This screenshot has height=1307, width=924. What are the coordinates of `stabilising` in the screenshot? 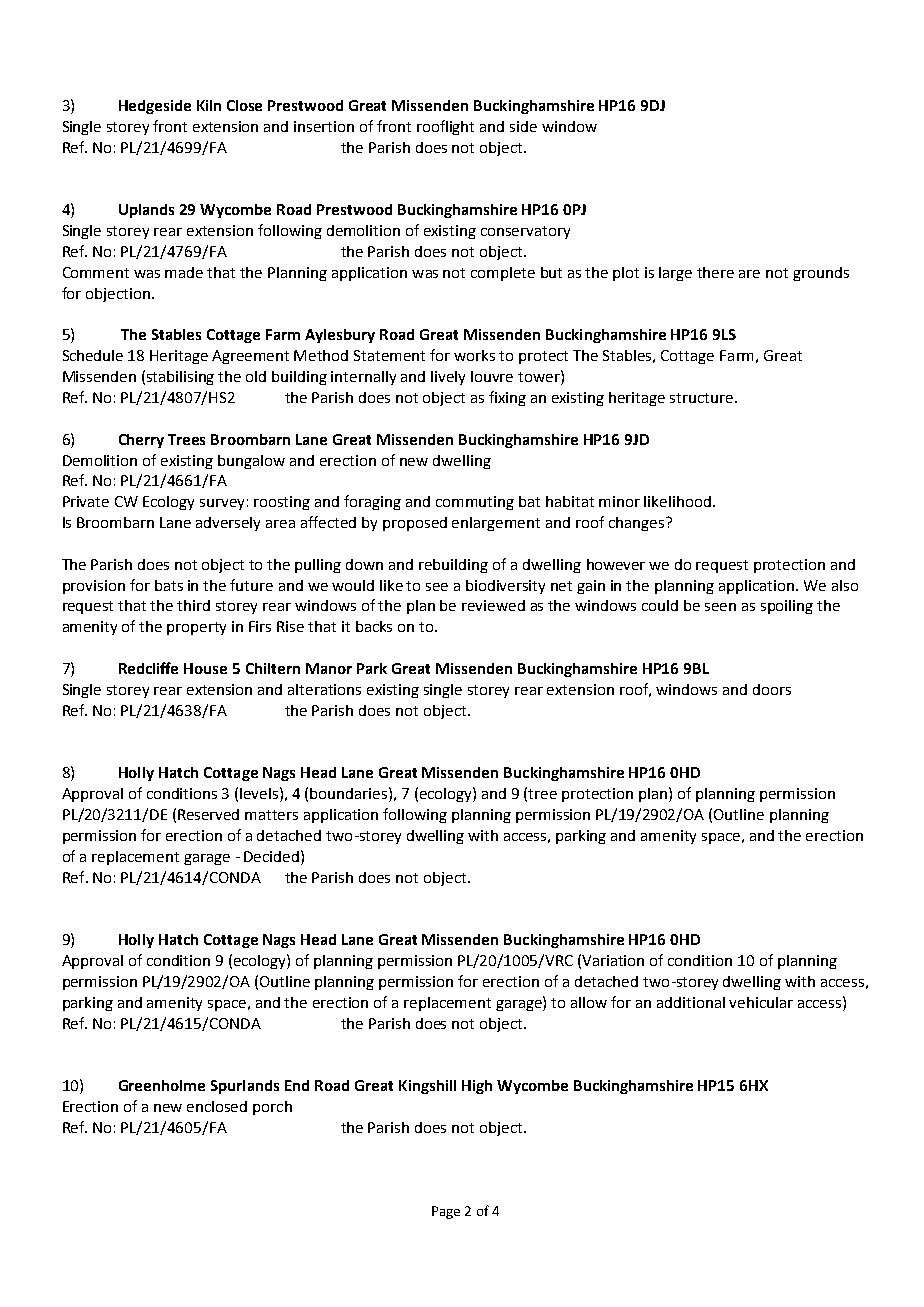 It's located at (180, 378).
